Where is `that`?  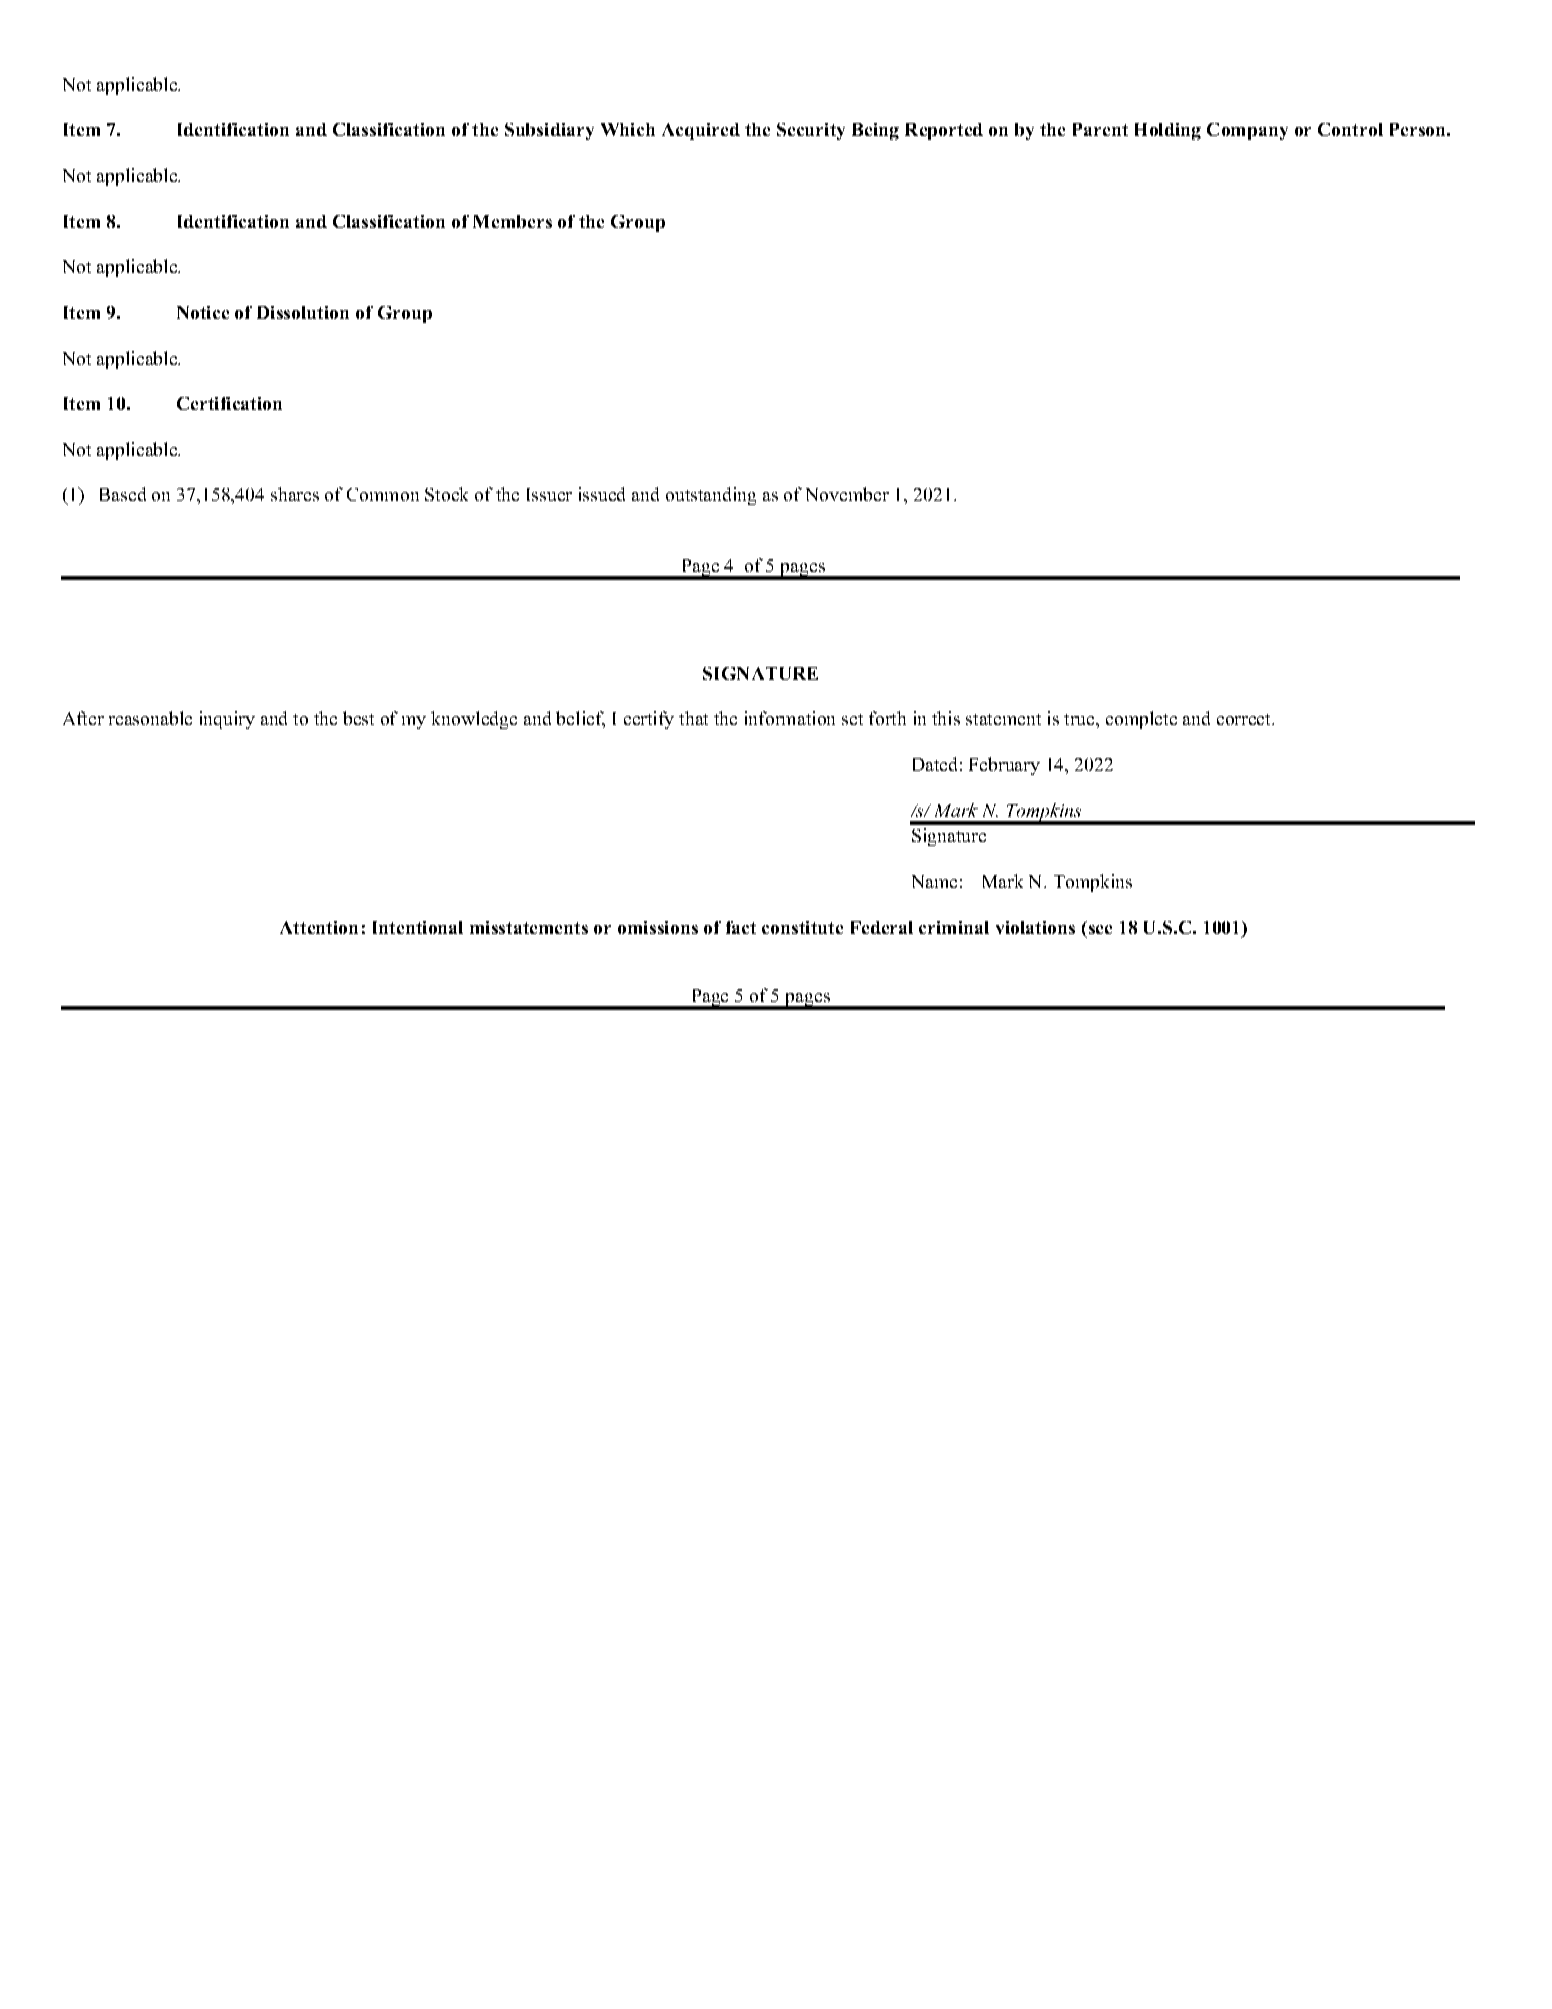 that is located at coordinates (693, 718).
